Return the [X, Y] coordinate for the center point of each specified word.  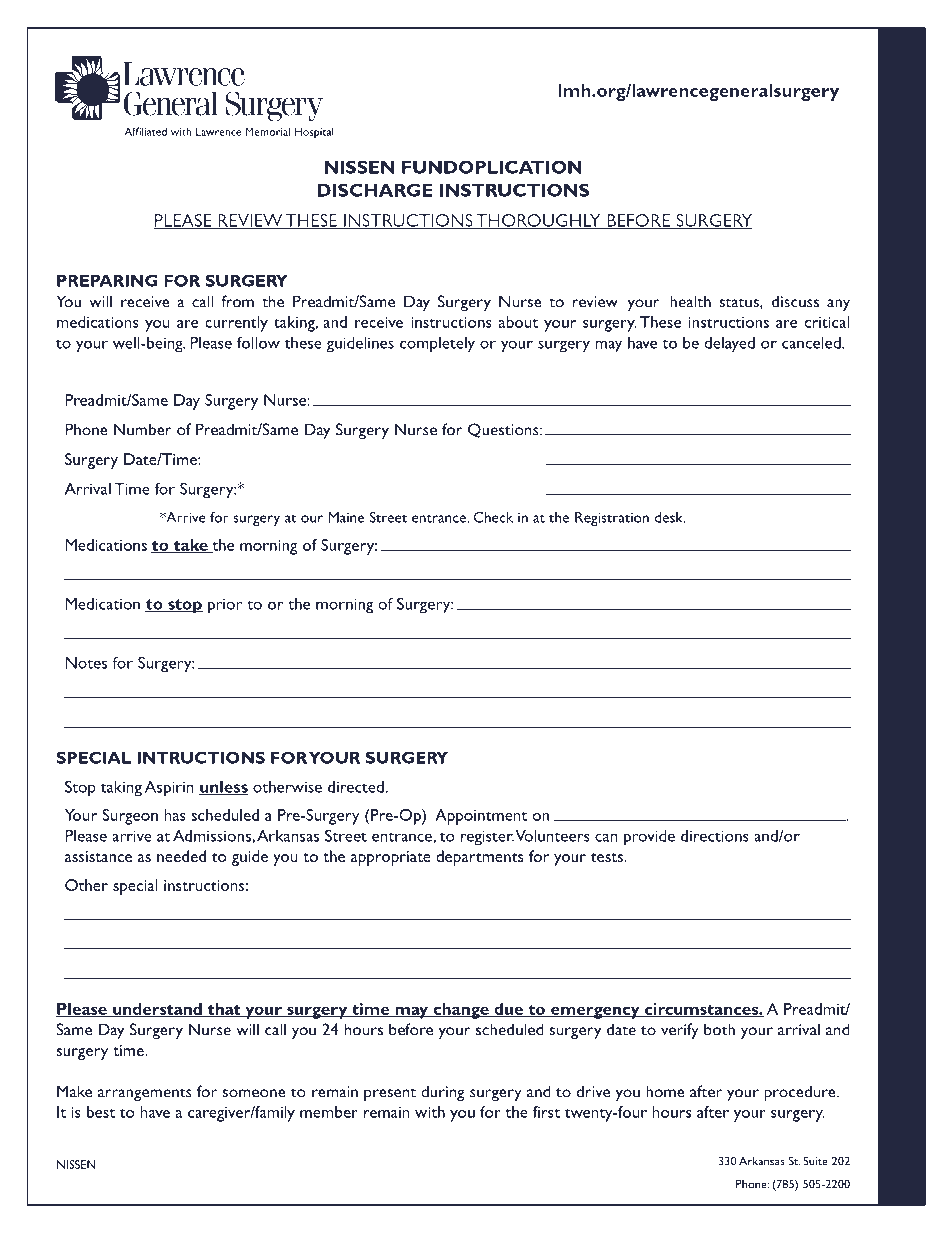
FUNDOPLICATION [492, 167]
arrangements [145, 1094]
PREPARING [107, 280]
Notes [86, 663]
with [430, 1112]
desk [670, 517]
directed [357, 787]
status [740, 303]
